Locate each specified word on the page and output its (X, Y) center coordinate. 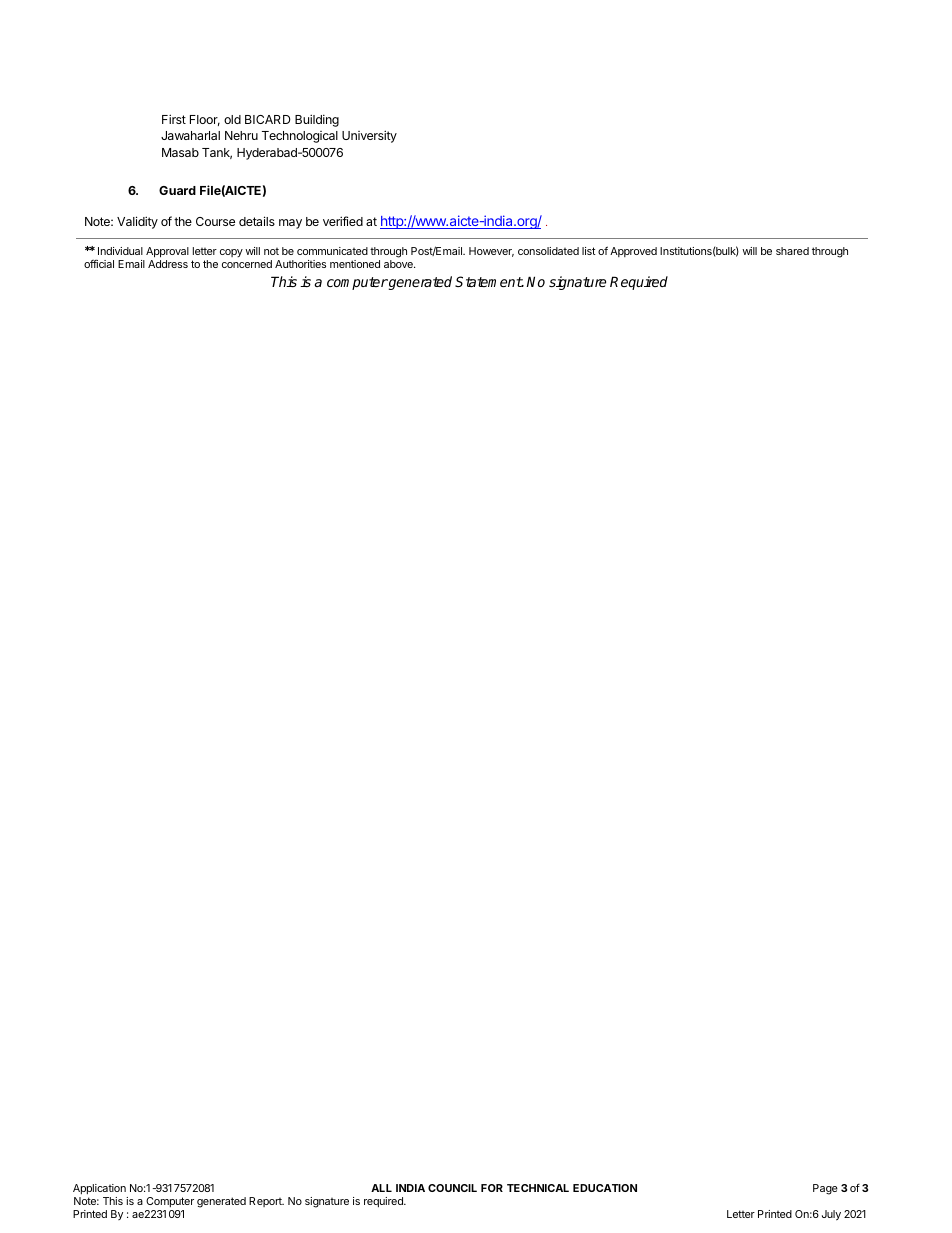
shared (792, 251)
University (369, 136)
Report (266, 1202)
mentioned (355, 264)
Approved (633, 252)
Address (168, 264)
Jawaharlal (190, 135)
